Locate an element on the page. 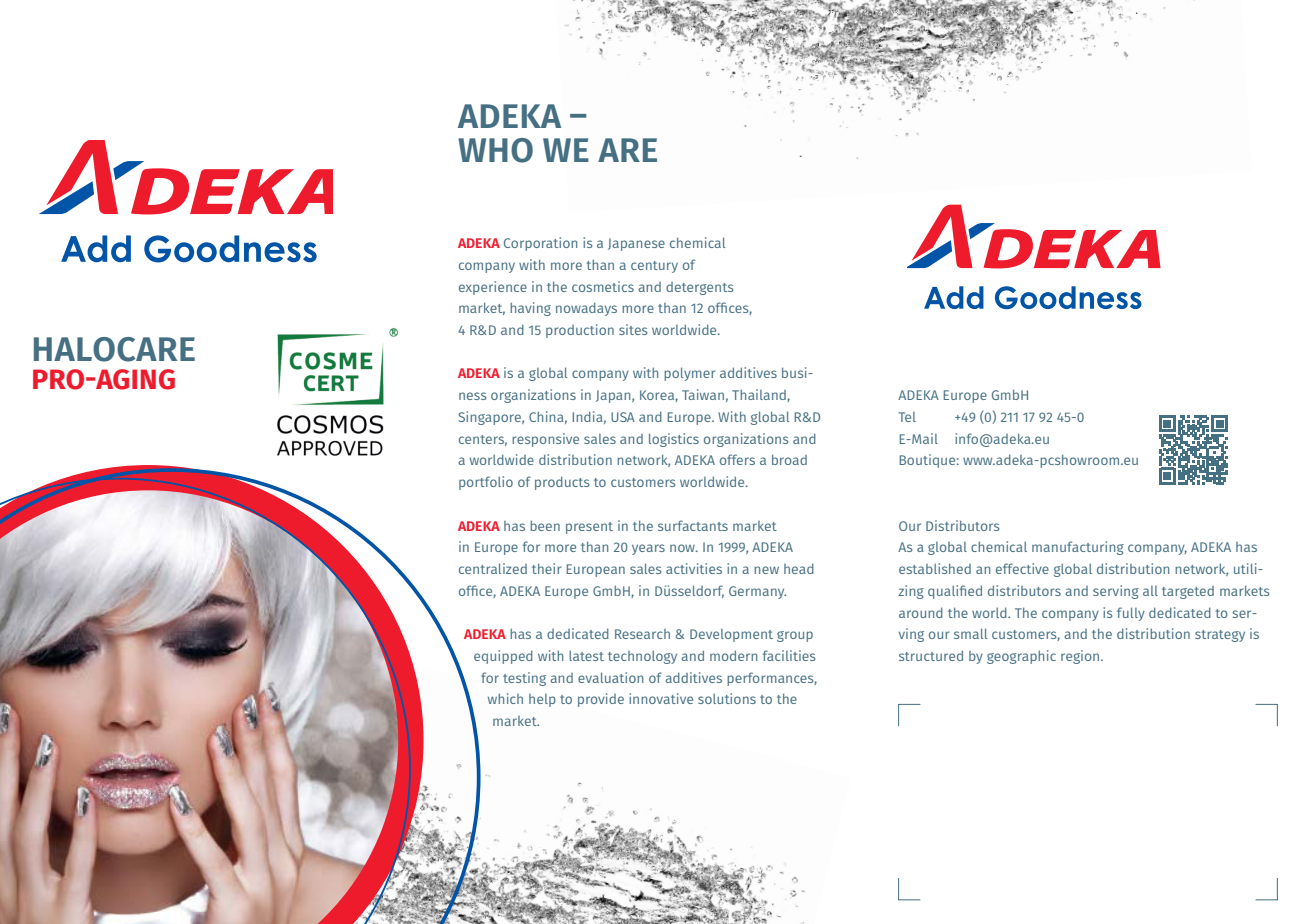 The height and width of the document is (924, 1308). detergents is located at coordinates (699, 288).
